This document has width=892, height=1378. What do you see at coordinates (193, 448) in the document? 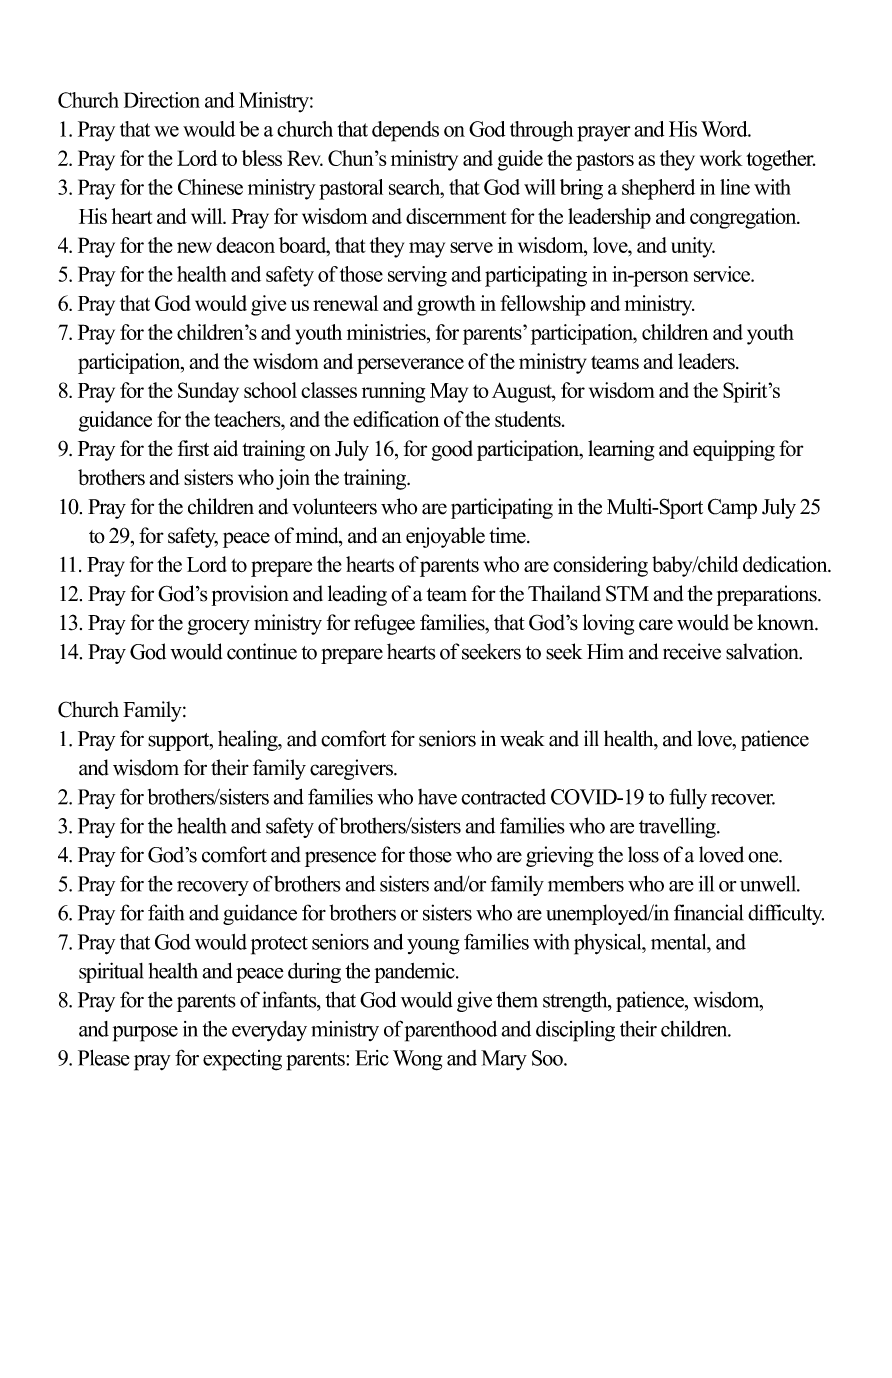
I see `first` at bounding box center [193, 448].
